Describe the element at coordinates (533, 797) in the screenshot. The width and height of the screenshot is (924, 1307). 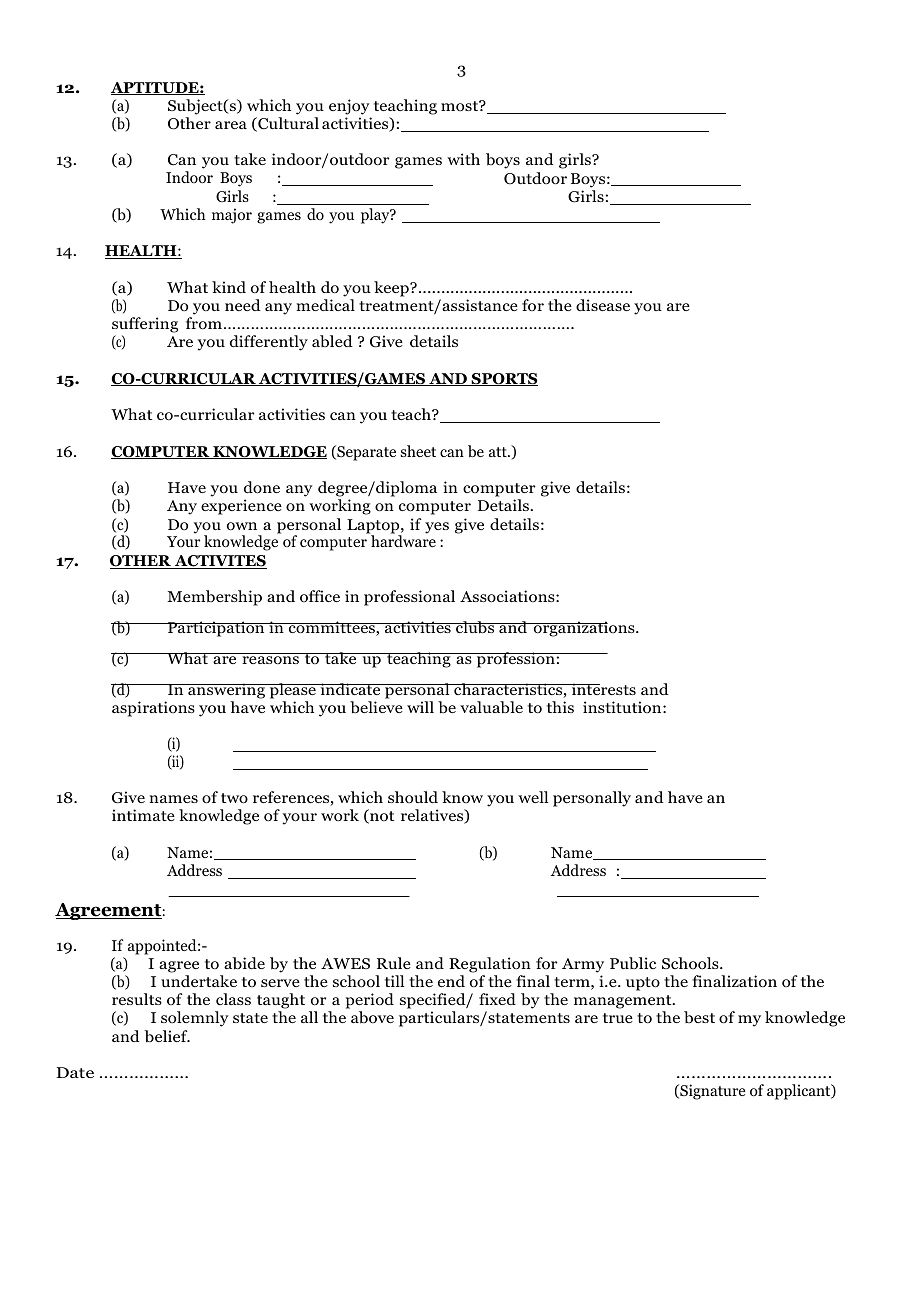
I see `well` at that location.
